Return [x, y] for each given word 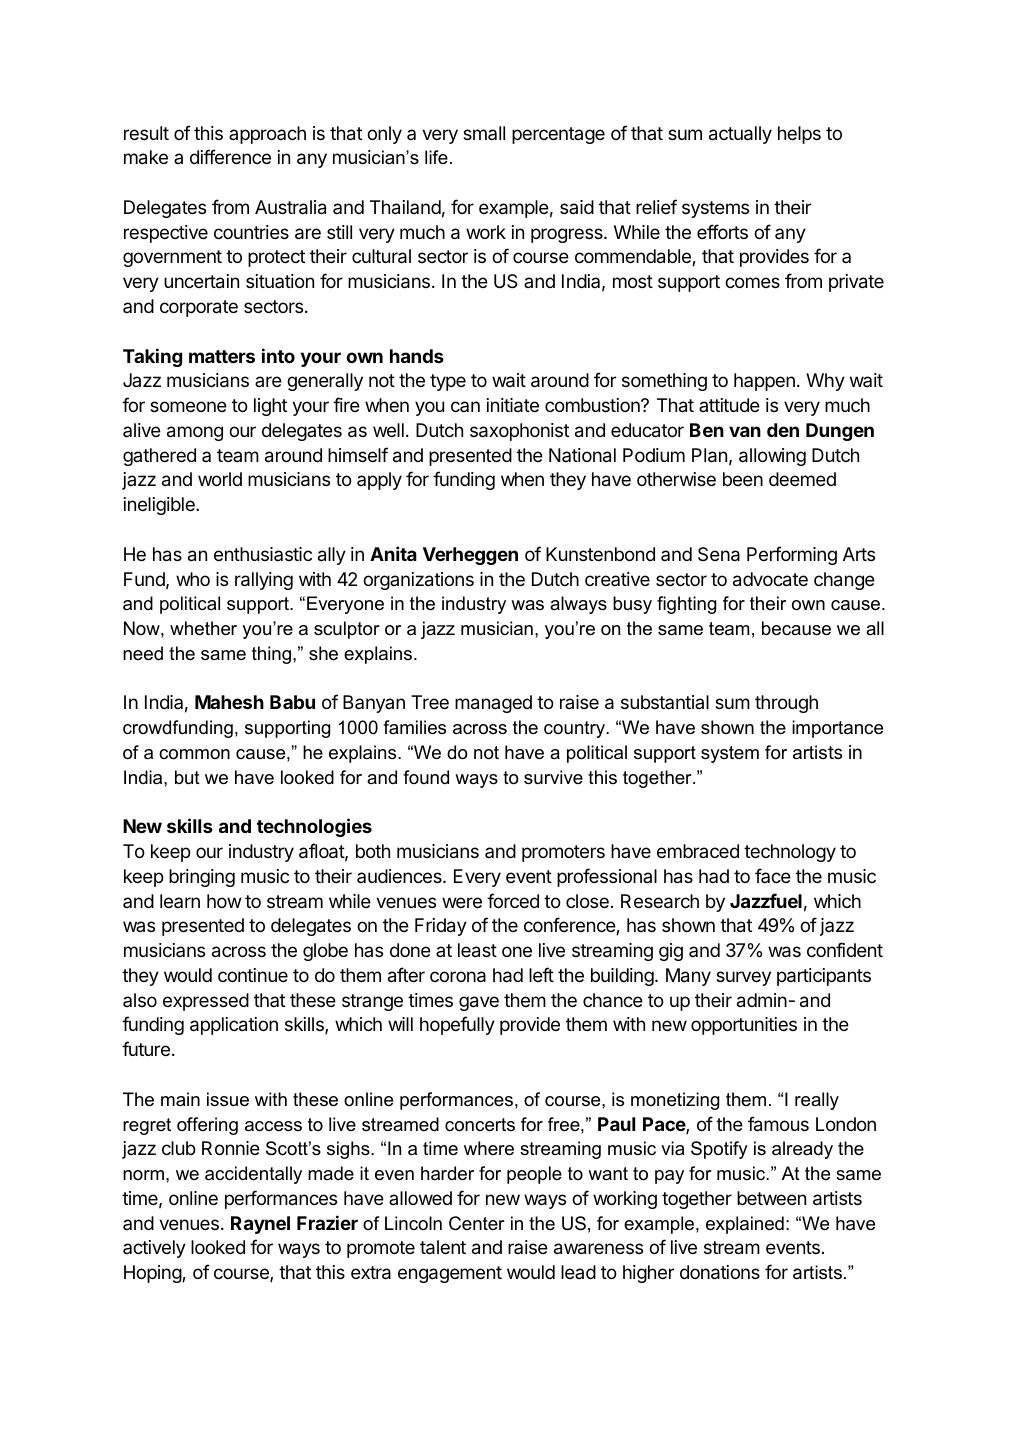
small [484, 133]
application [234, 1026]
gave [479, 1003]
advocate [770, 579]
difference [230, 156]
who [193, 579]
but [187, 777]
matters [222, 356]
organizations [418, 581]
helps [799, 135]
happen [764, 382]
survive [553, 777]
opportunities [744, 1026]
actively [154, 1249]
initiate [513, 405]
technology [790, 853]
